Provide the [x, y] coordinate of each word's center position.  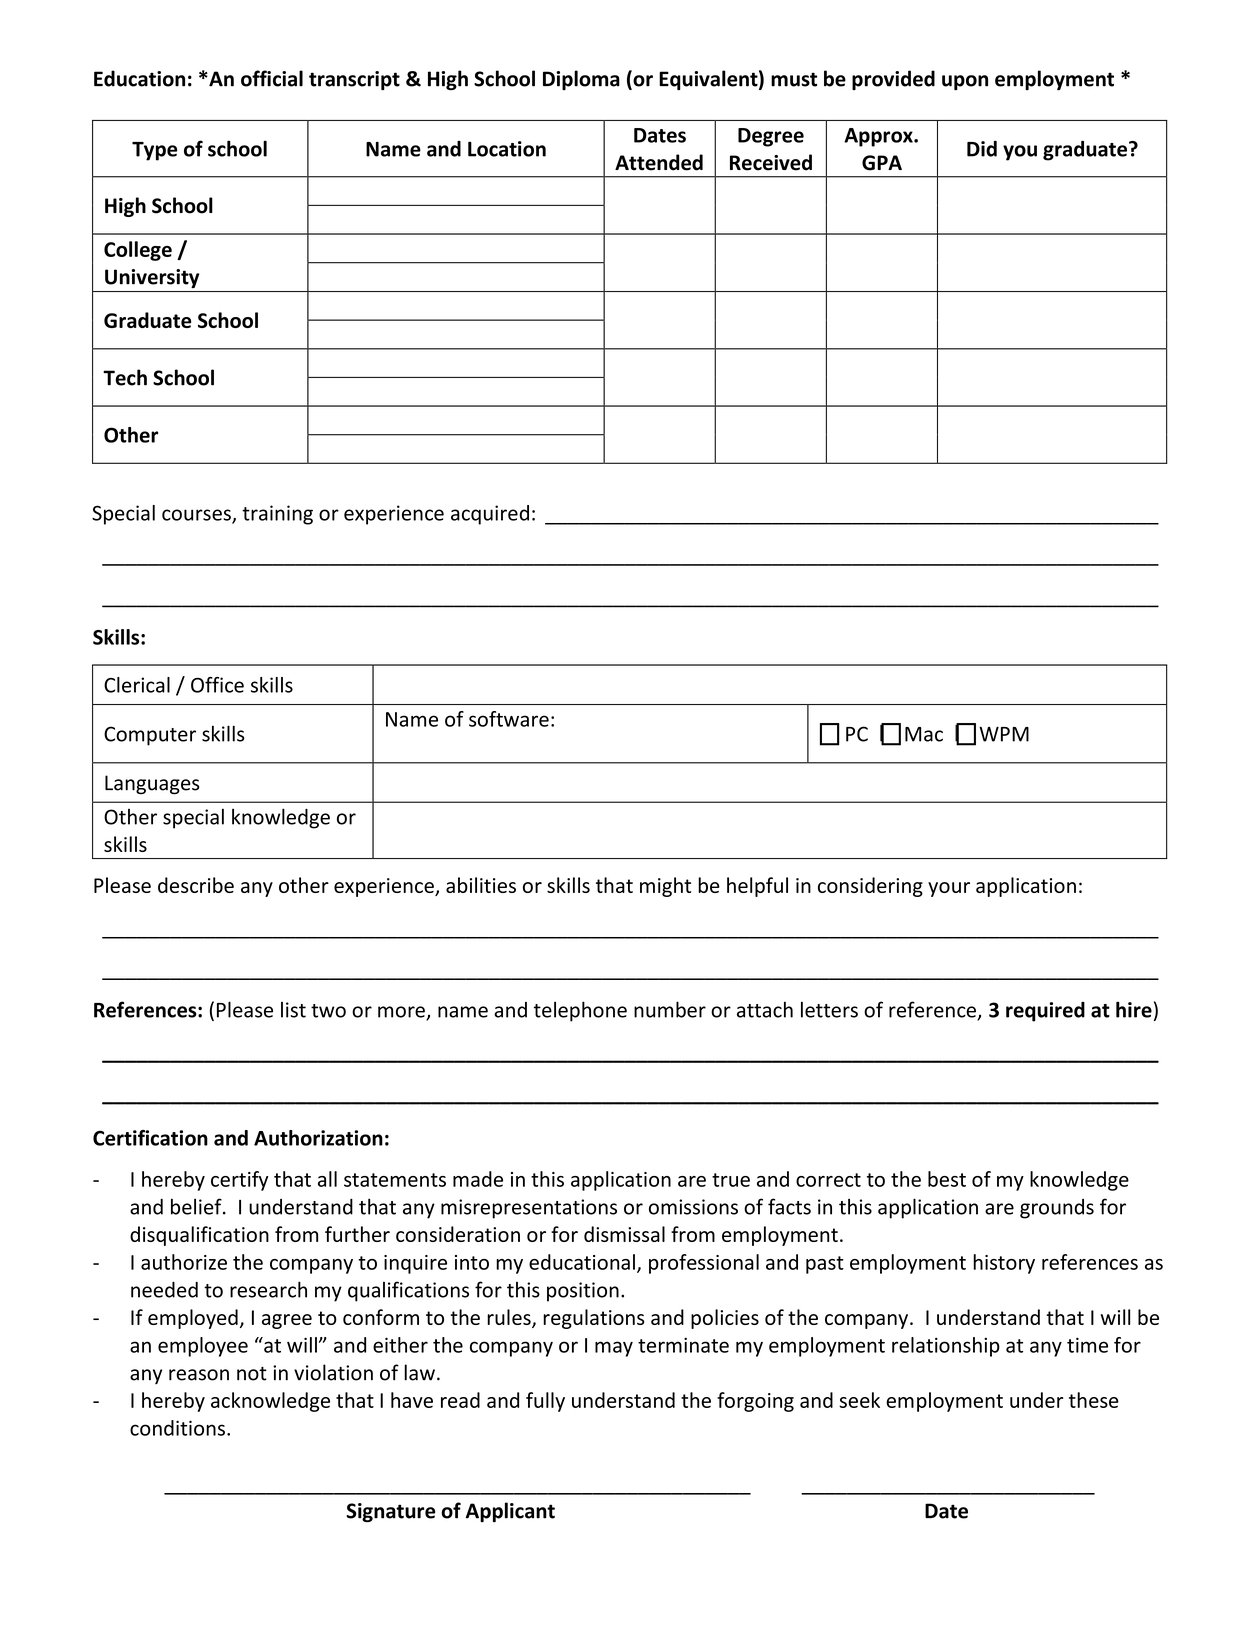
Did [982, 149]
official [272, 78]
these [1094, 1400]
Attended [659, 162]
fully [545, 1402]
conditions [177, 1428]
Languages [152, 785]
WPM [1004, 734]
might [665, 887]
